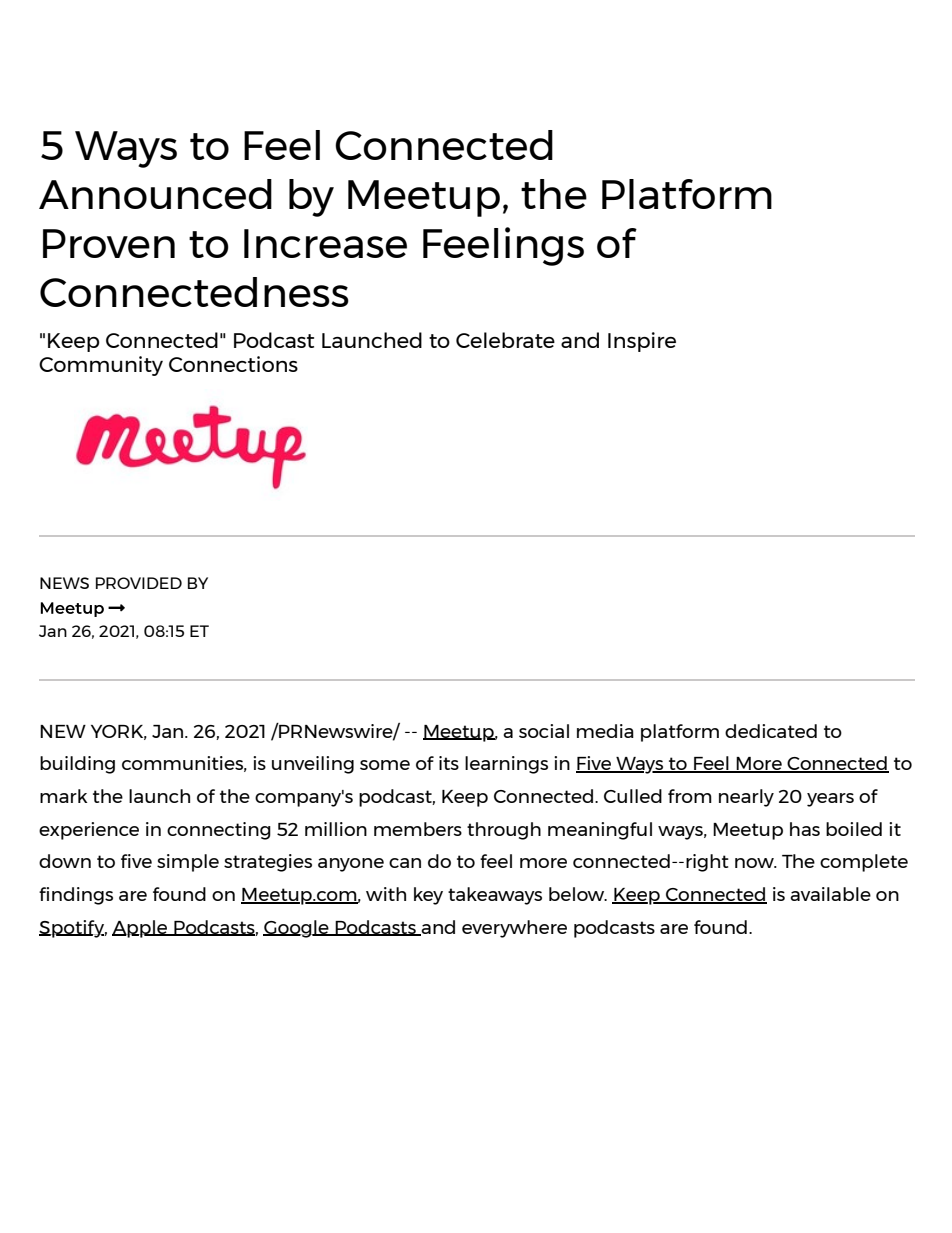  Describe the element at coordinates (830, 894) in the image. I see `available` at that location.
